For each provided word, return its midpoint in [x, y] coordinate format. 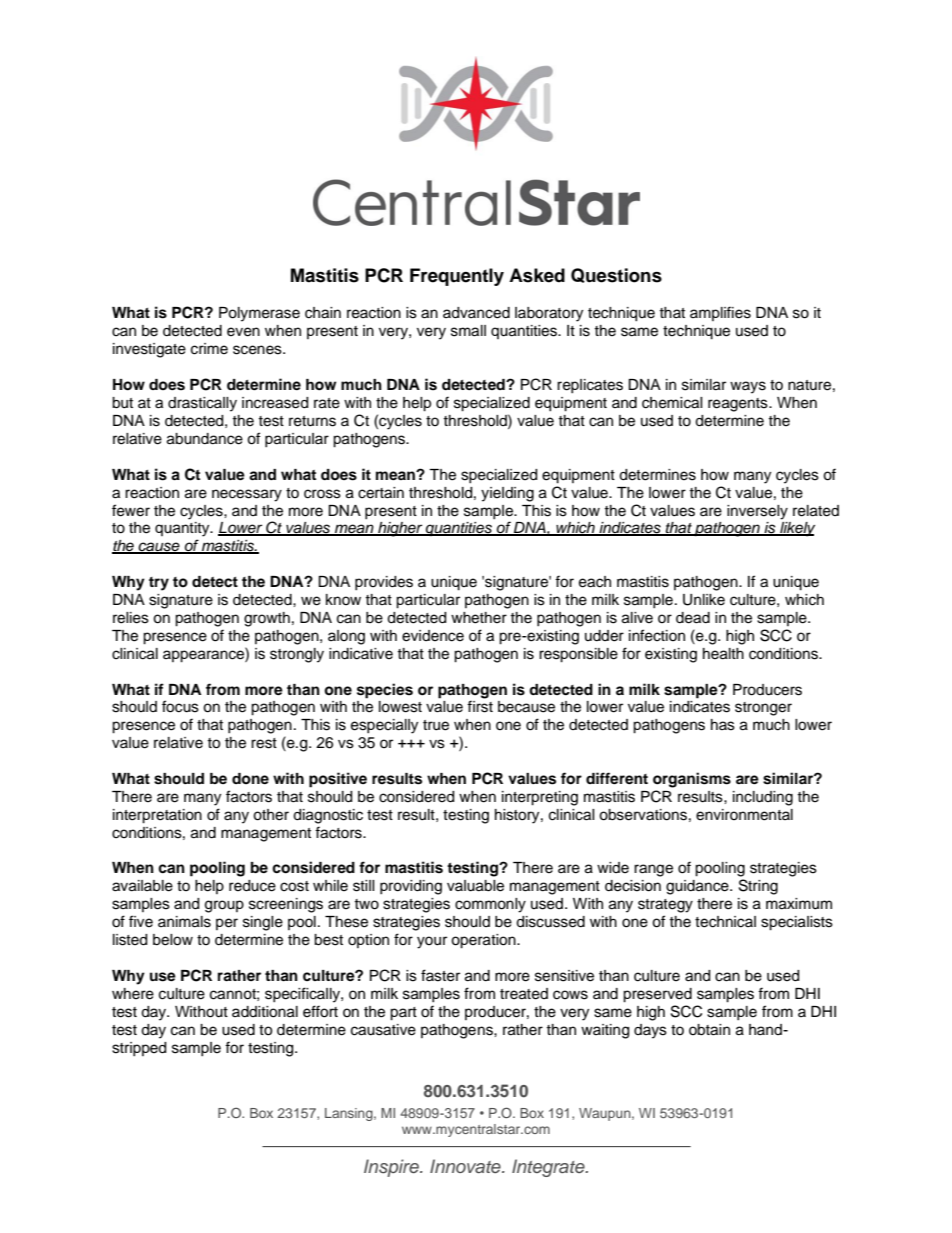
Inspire [392, 1168]
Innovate [466, 1166]
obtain [709, 1030]
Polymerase [259, 314]
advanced [476, 313]
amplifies [720, 313]
